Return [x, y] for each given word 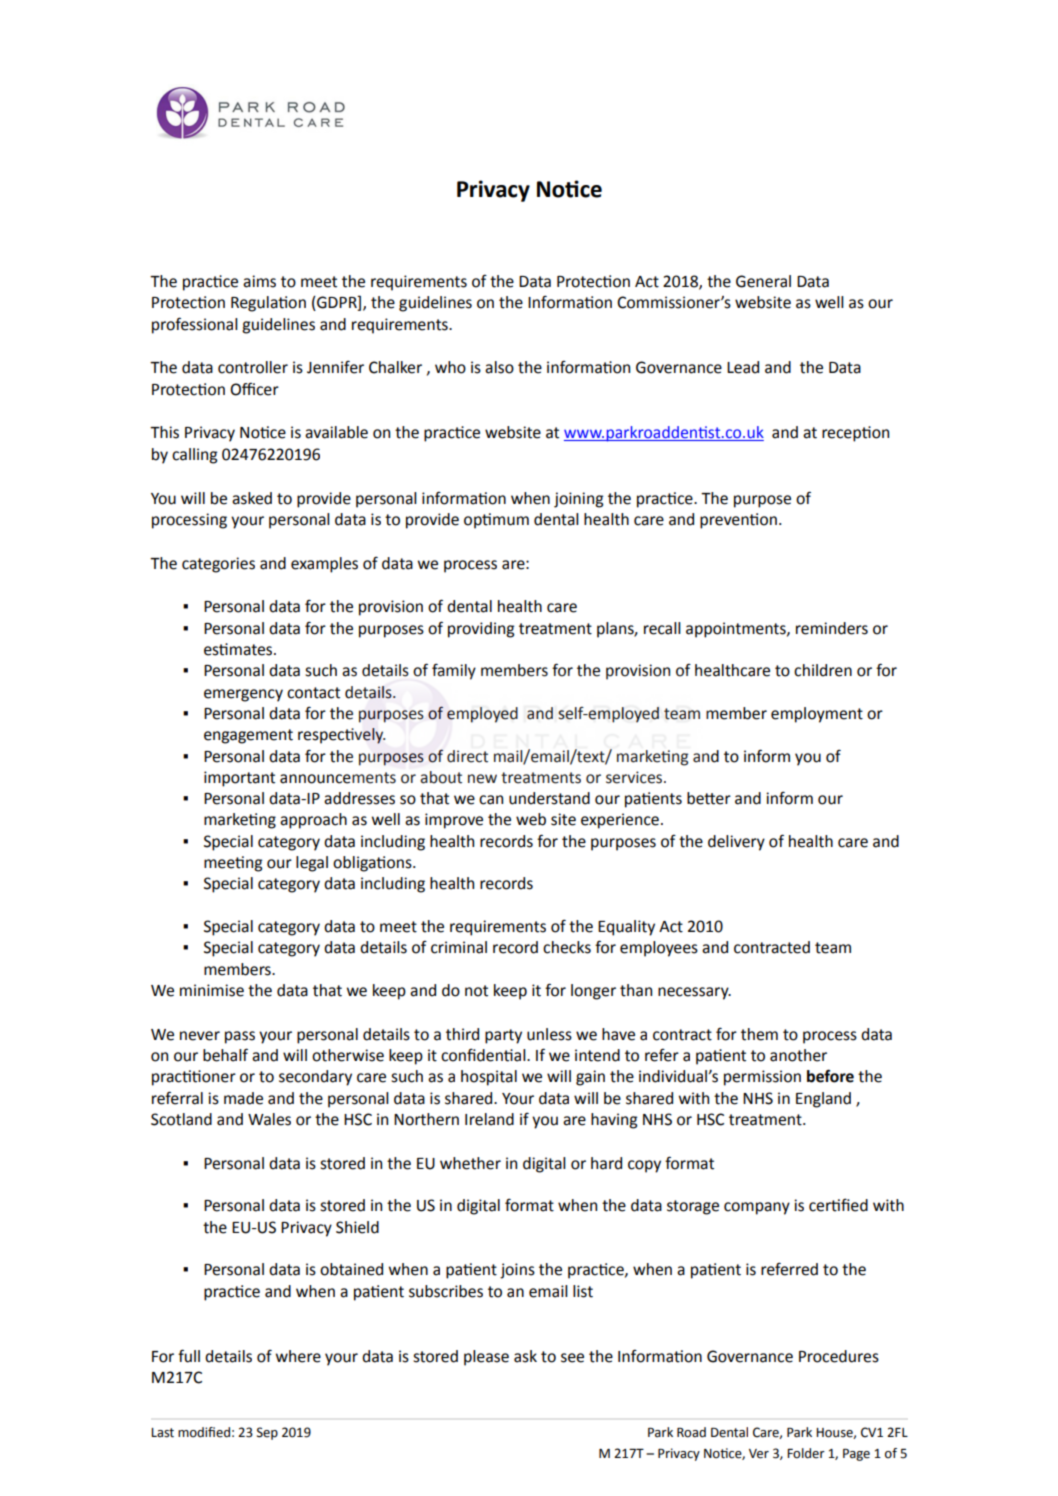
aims [259, 281]
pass [240, 1037]
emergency [243, 695]
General [763, 281]
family [454, 671]
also [499, 367]
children [823, 670]
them [759, 1034]
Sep [267, 1433]
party [503, 1036]
